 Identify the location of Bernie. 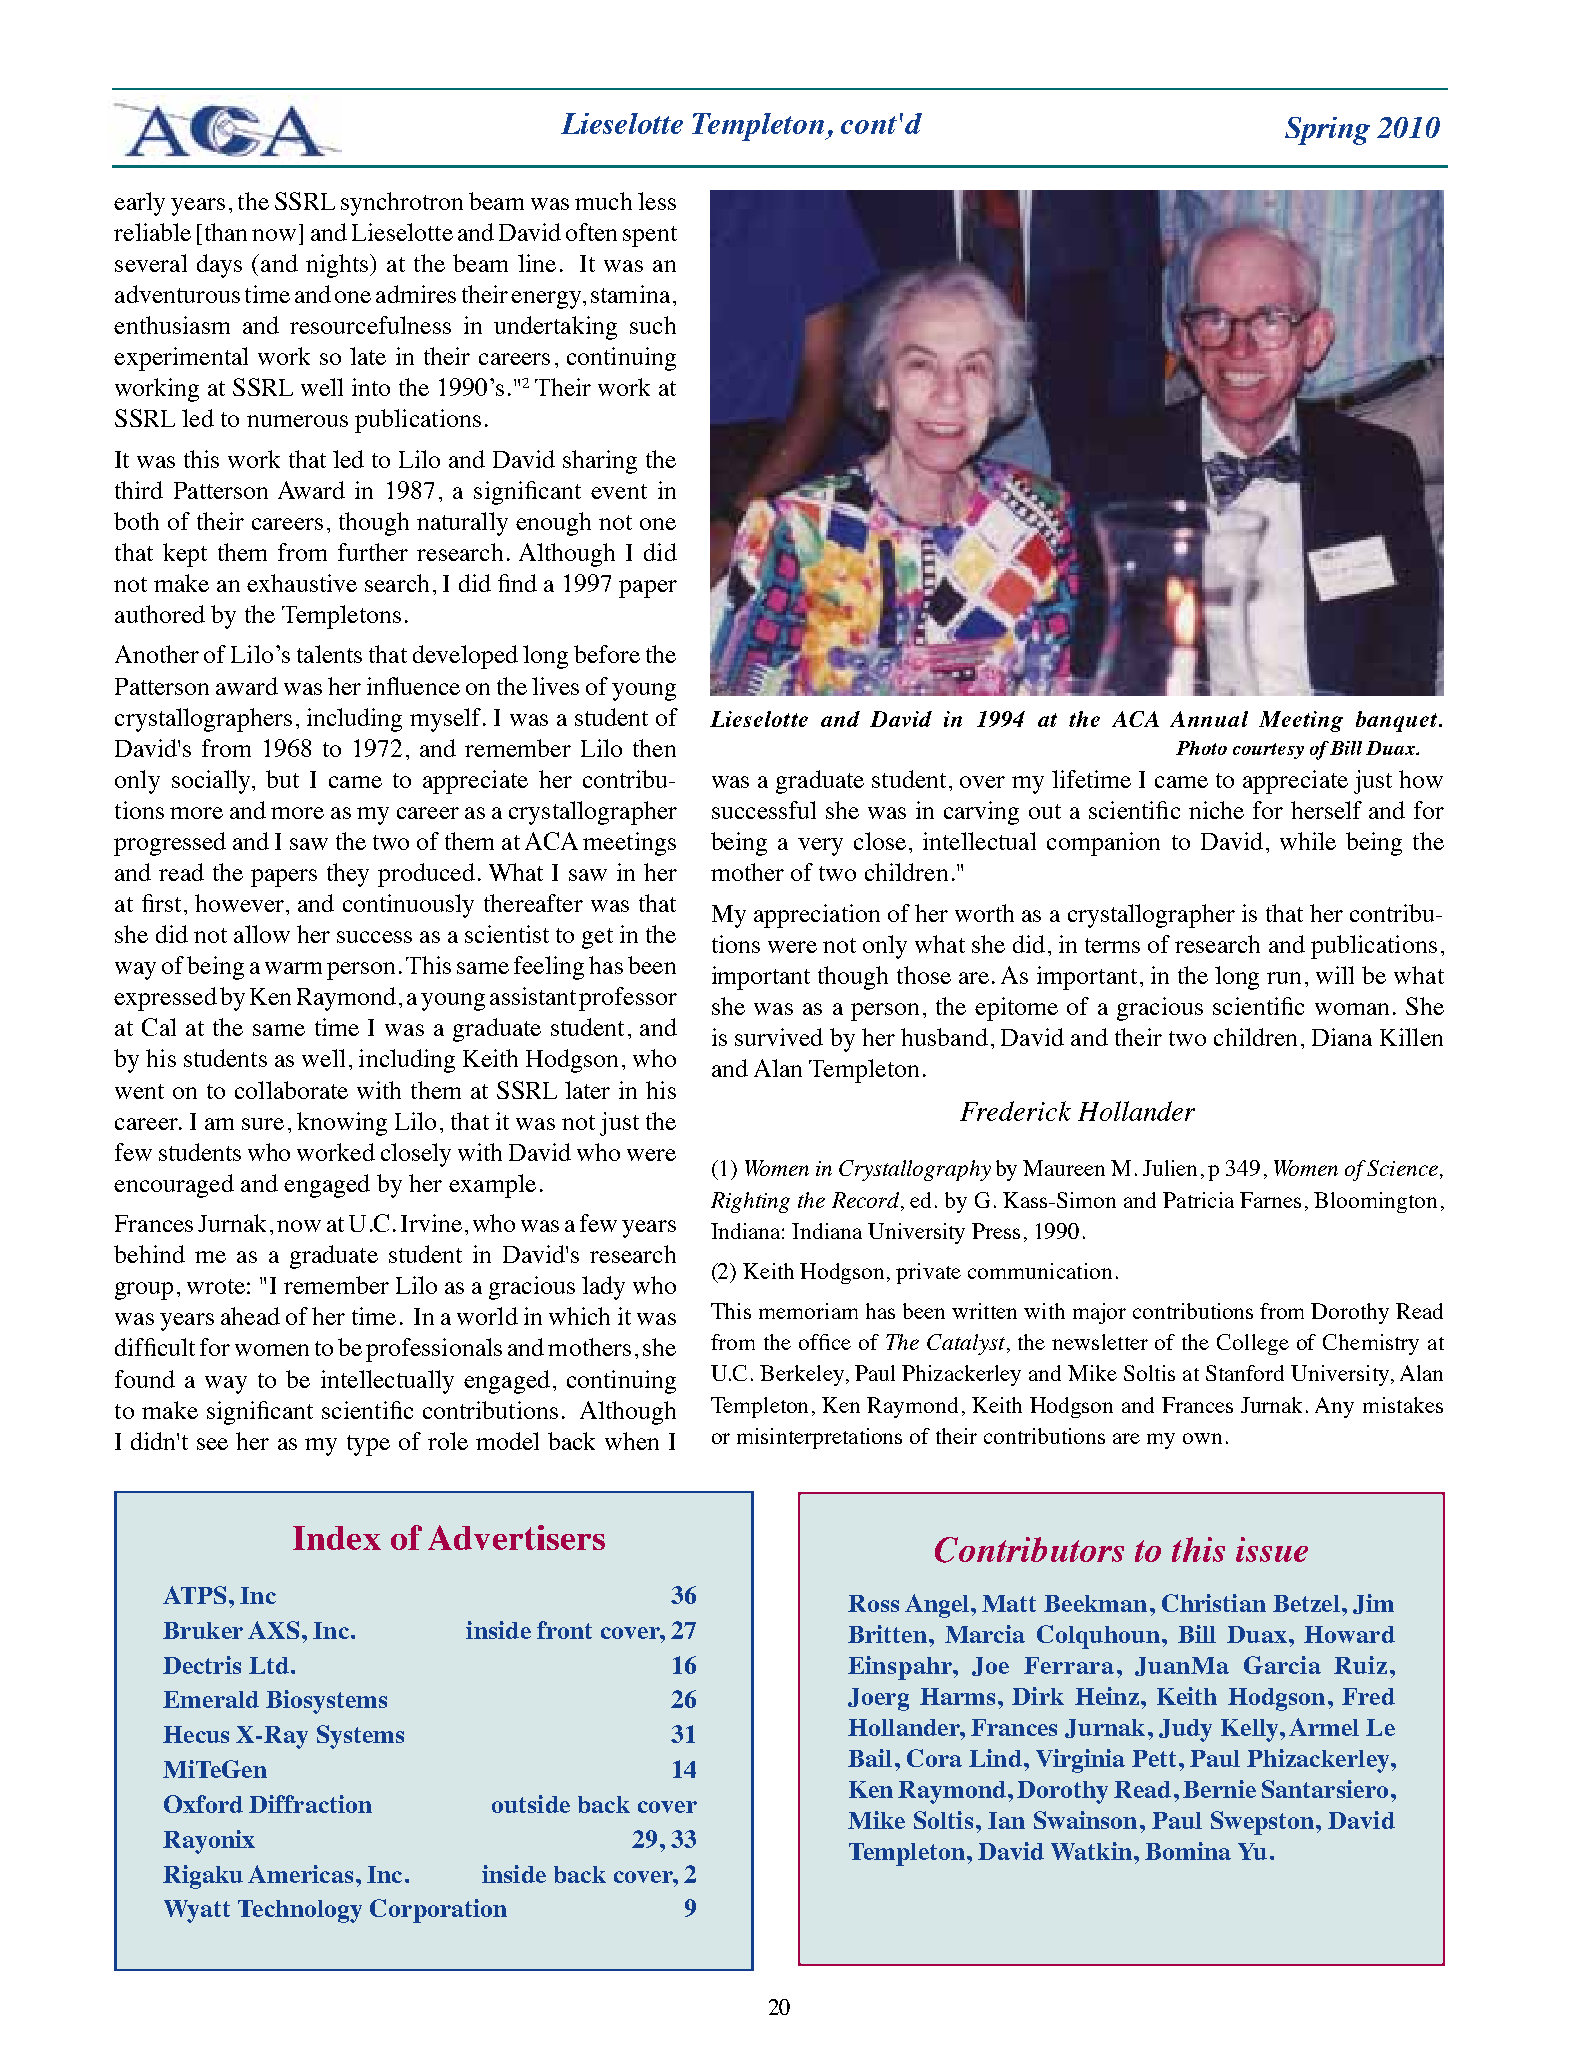
(1219, 1789).
